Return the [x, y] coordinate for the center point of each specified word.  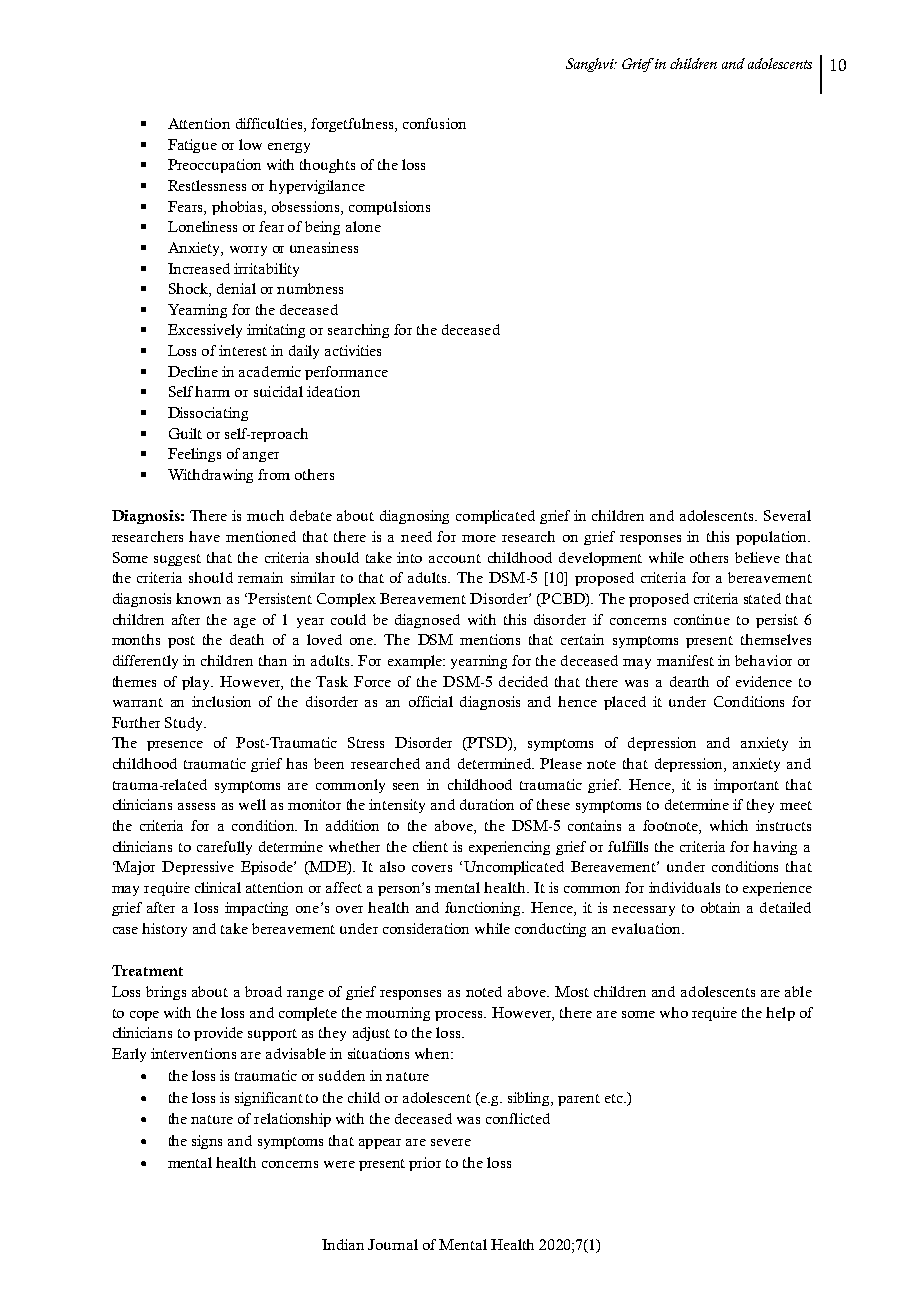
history [164, 930]
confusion [434, 123]
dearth [689, 681]
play [197, 683]
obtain [720, 907]
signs [207, 1142]
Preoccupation [214, 166]
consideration [426, 928]
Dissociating [208, 414]
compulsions [389, 208]
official [431, 701]
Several [787, 515]
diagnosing [414, 517]
